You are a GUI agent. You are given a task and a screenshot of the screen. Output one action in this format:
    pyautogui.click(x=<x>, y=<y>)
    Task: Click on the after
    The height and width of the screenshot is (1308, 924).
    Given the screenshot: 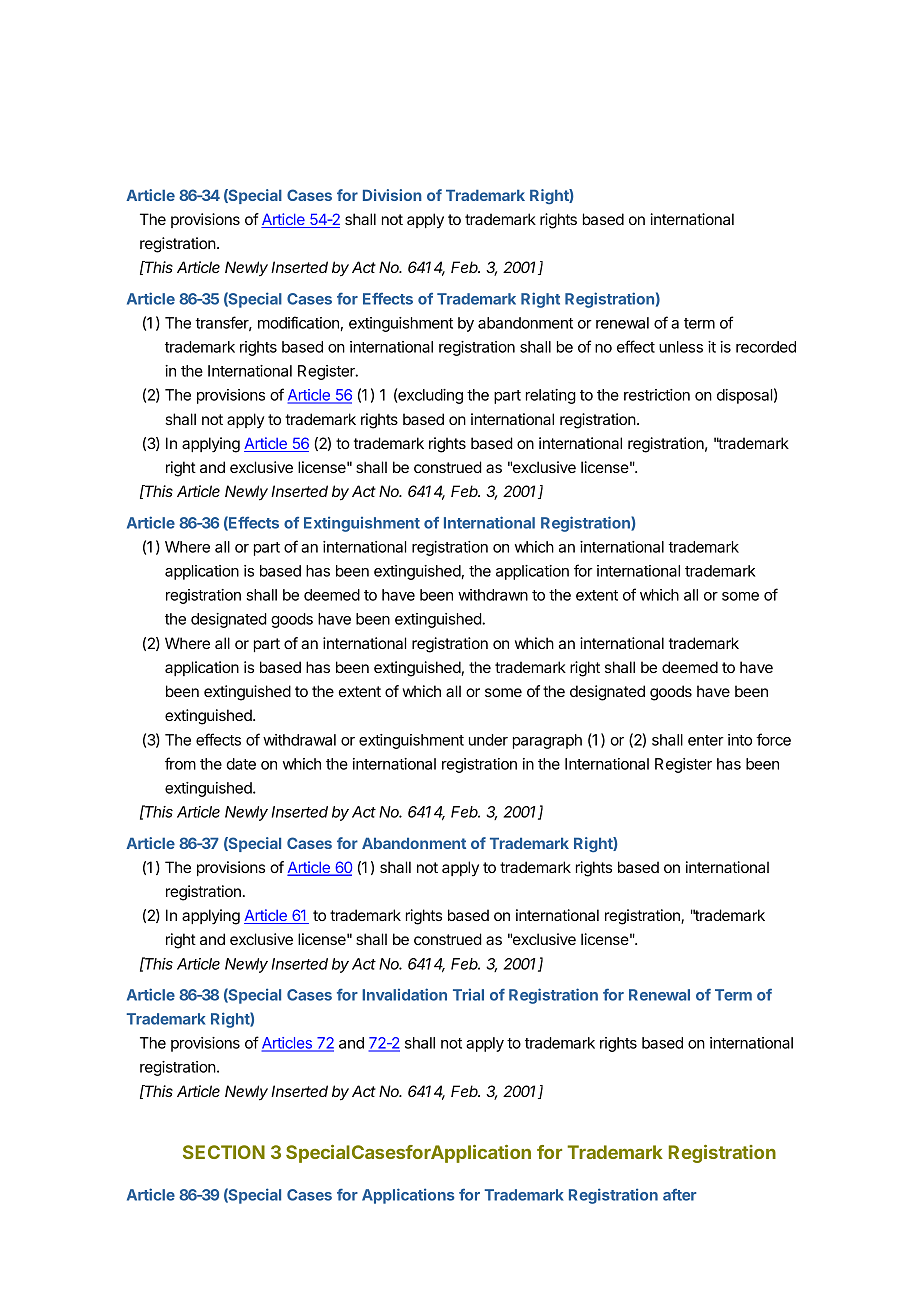 What is the action you would take?
    pyautogui.click(x=679, y=1195)
